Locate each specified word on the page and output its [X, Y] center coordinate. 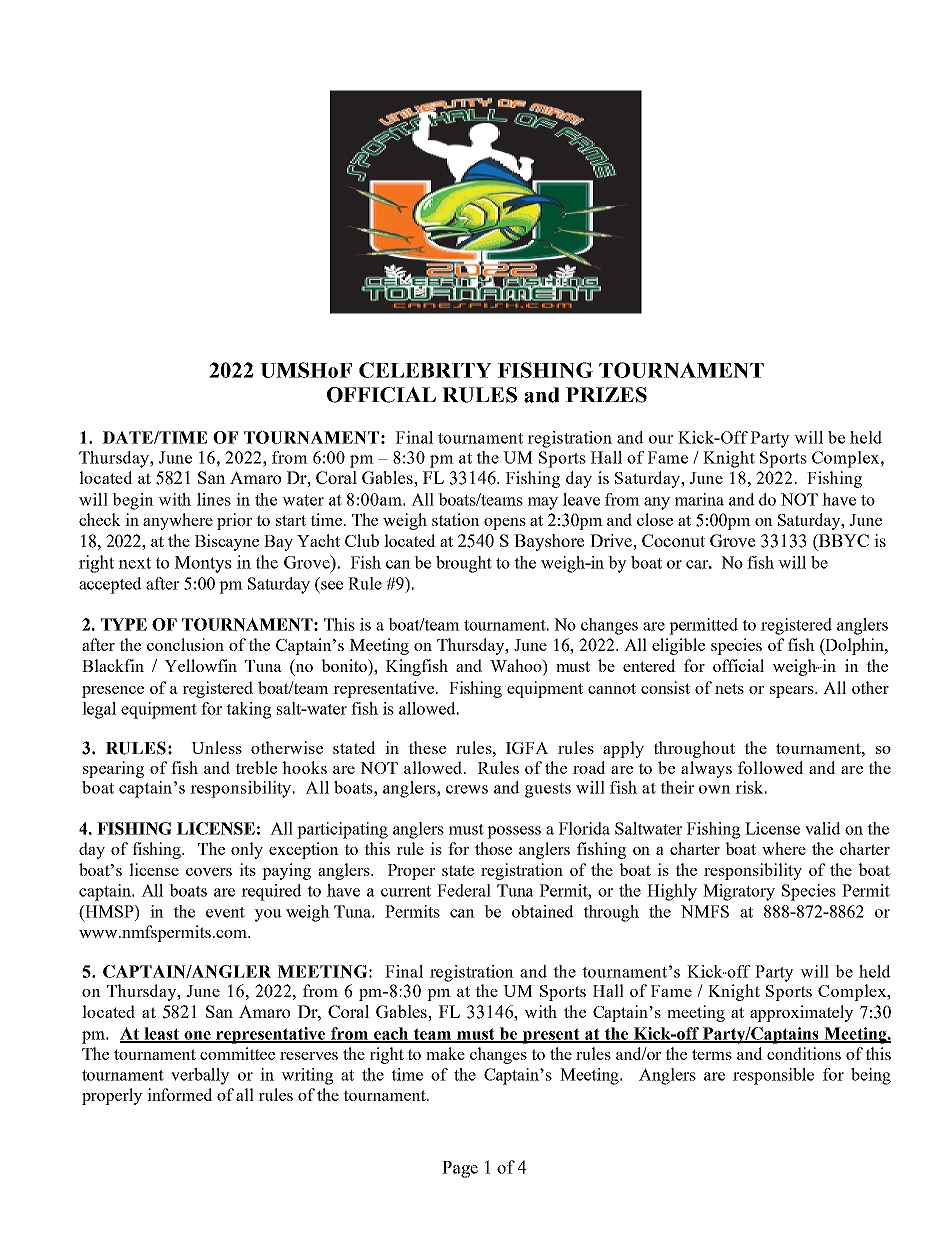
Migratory [739, 892]
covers [209, 872]
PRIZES [606, 395]
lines [214, 499]
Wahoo [517, 667]
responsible [773, 1076]
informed [180, 1094]
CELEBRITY [425, 370]
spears [793, 692]
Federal [464, 890]
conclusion [185, 644]
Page [460, 1169]
